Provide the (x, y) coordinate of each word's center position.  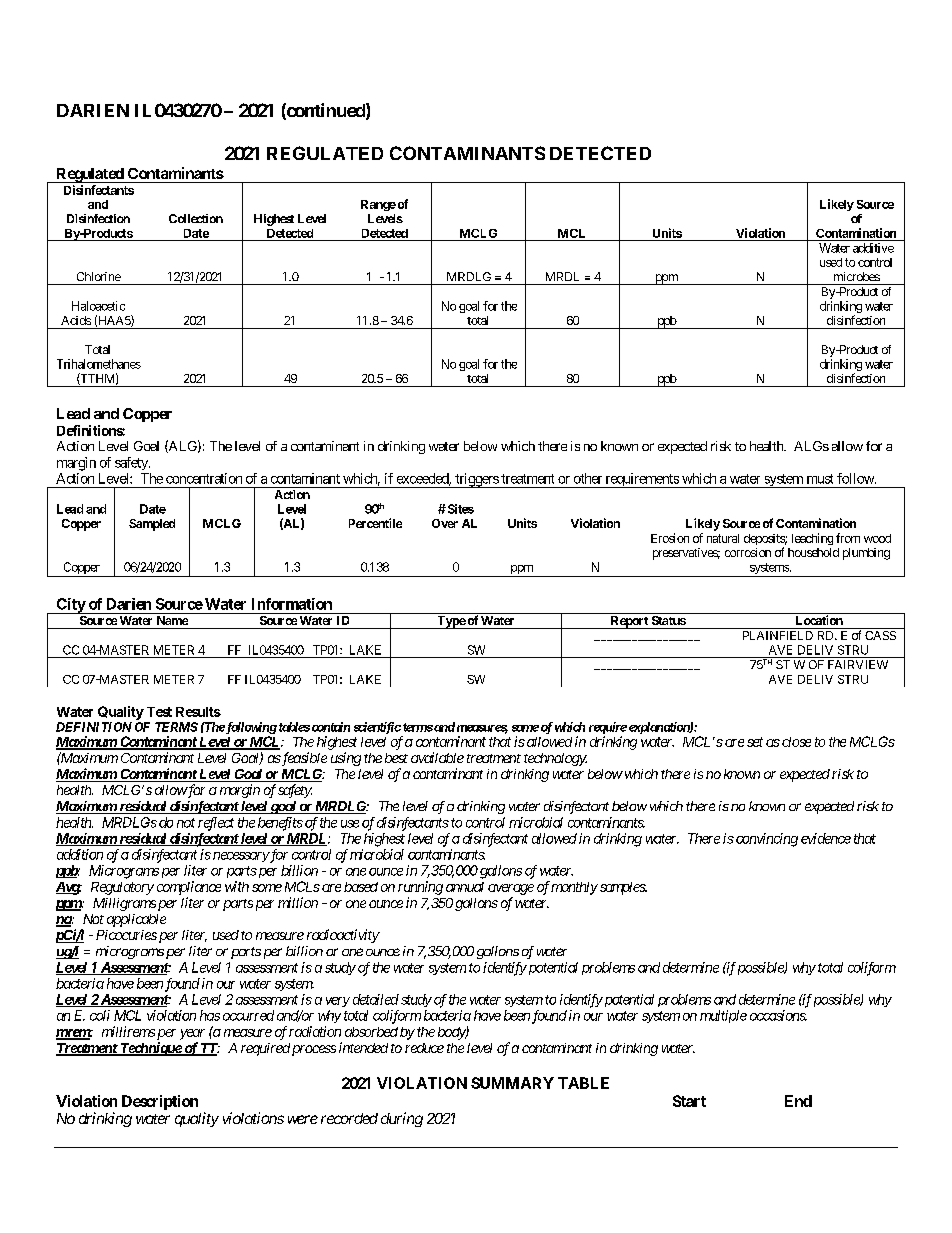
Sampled (152, 525)
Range (378, 205)
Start (689, 1101)
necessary (241, 857)
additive (873, 248)
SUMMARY (512, 1083)
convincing (767, 840)
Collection (196, 218)
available (437, 757)
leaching (812, 539)
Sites (459, 509)
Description (160, 1102)
